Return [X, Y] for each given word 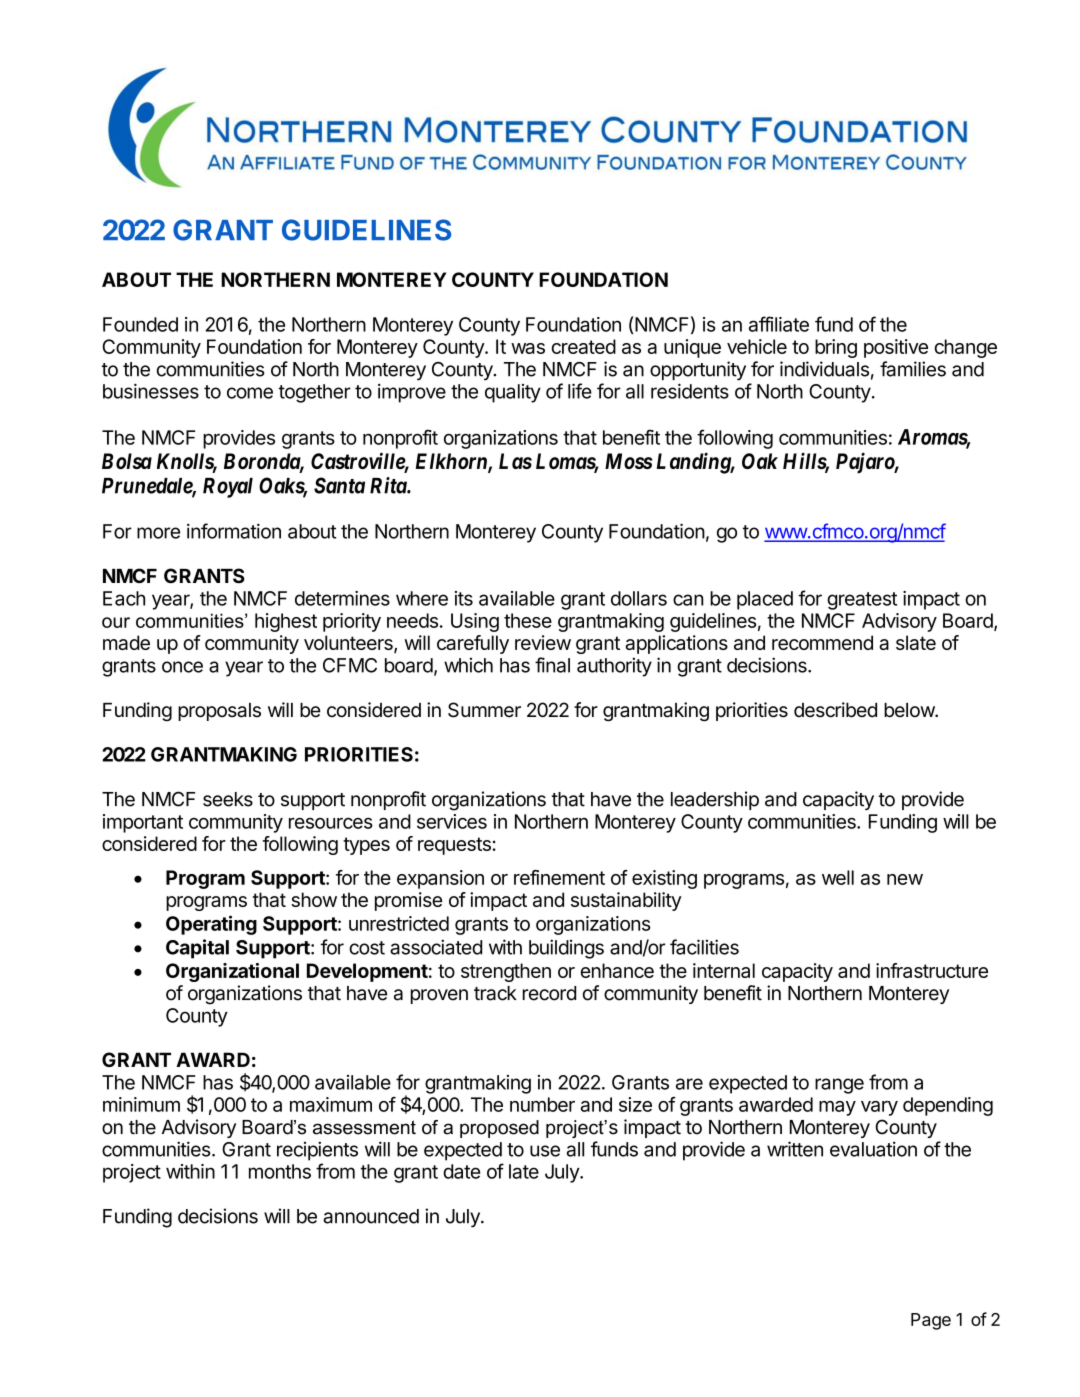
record [549, 993]
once [182, 667]
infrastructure [932, 970]
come [250, 393]
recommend [822, 642]
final [552, 665]
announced [371, 1216]
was [528, 348]
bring [836, 348]
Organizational [232, 972]
